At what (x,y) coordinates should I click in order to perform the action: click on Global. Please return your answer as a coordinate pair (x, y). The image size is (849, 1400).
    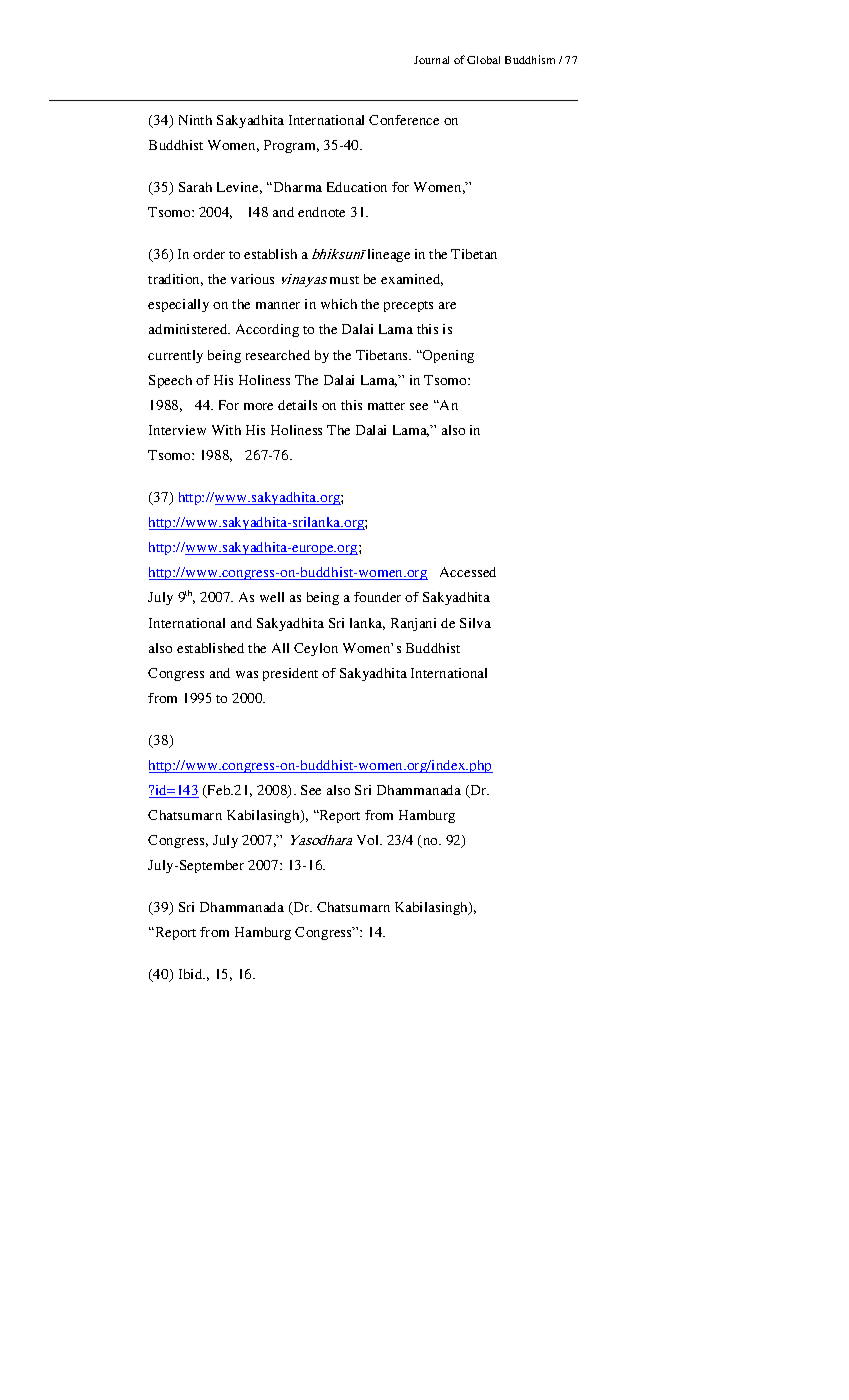
    Looking at the image, I should click on (483, 60).
